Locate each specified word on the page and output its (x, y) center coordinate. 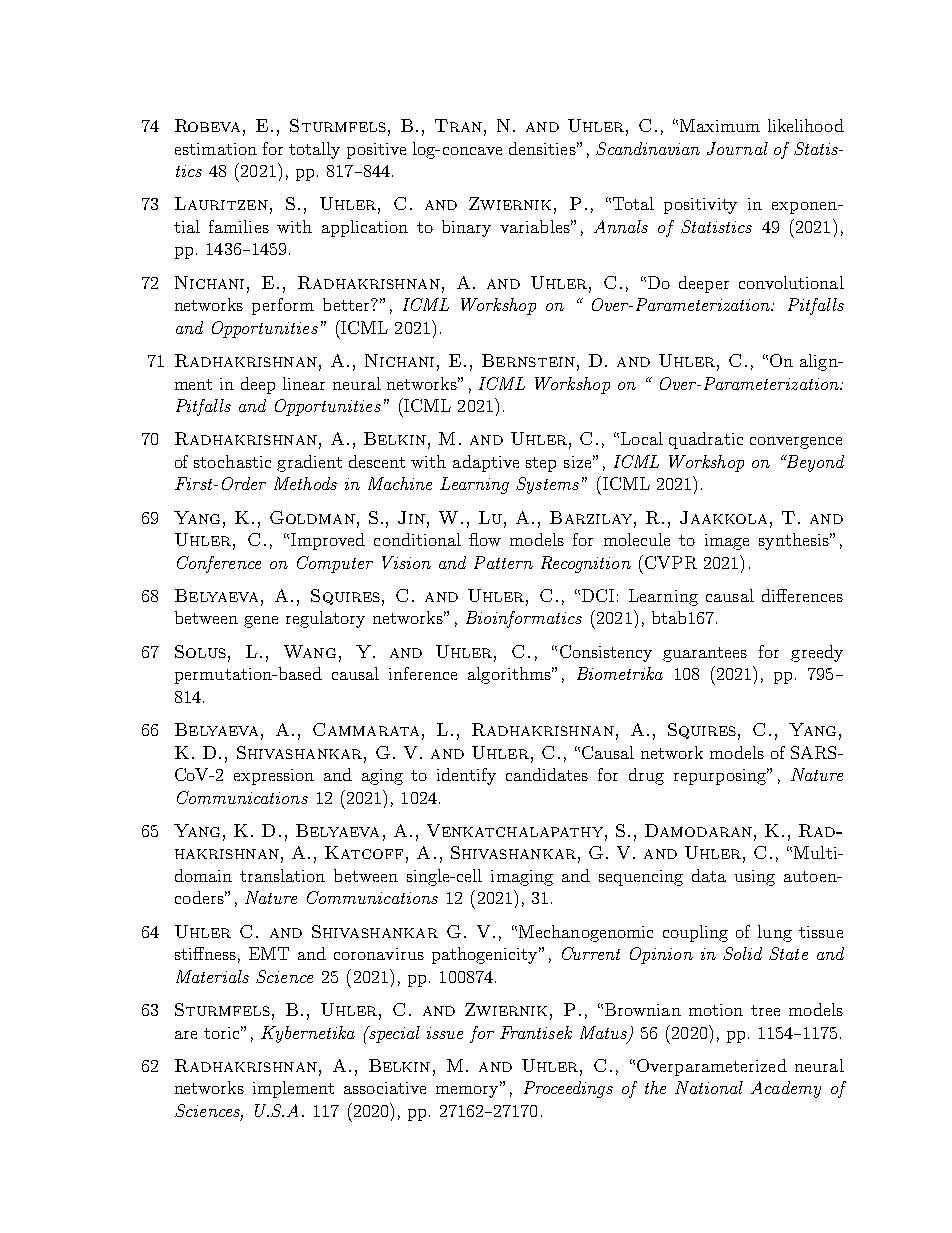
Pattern (503, 562)
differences (802, 595)
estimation (216, 149)
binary (466, 228)
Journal (737, 148)
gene (261, 622)
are (186, 1035)
